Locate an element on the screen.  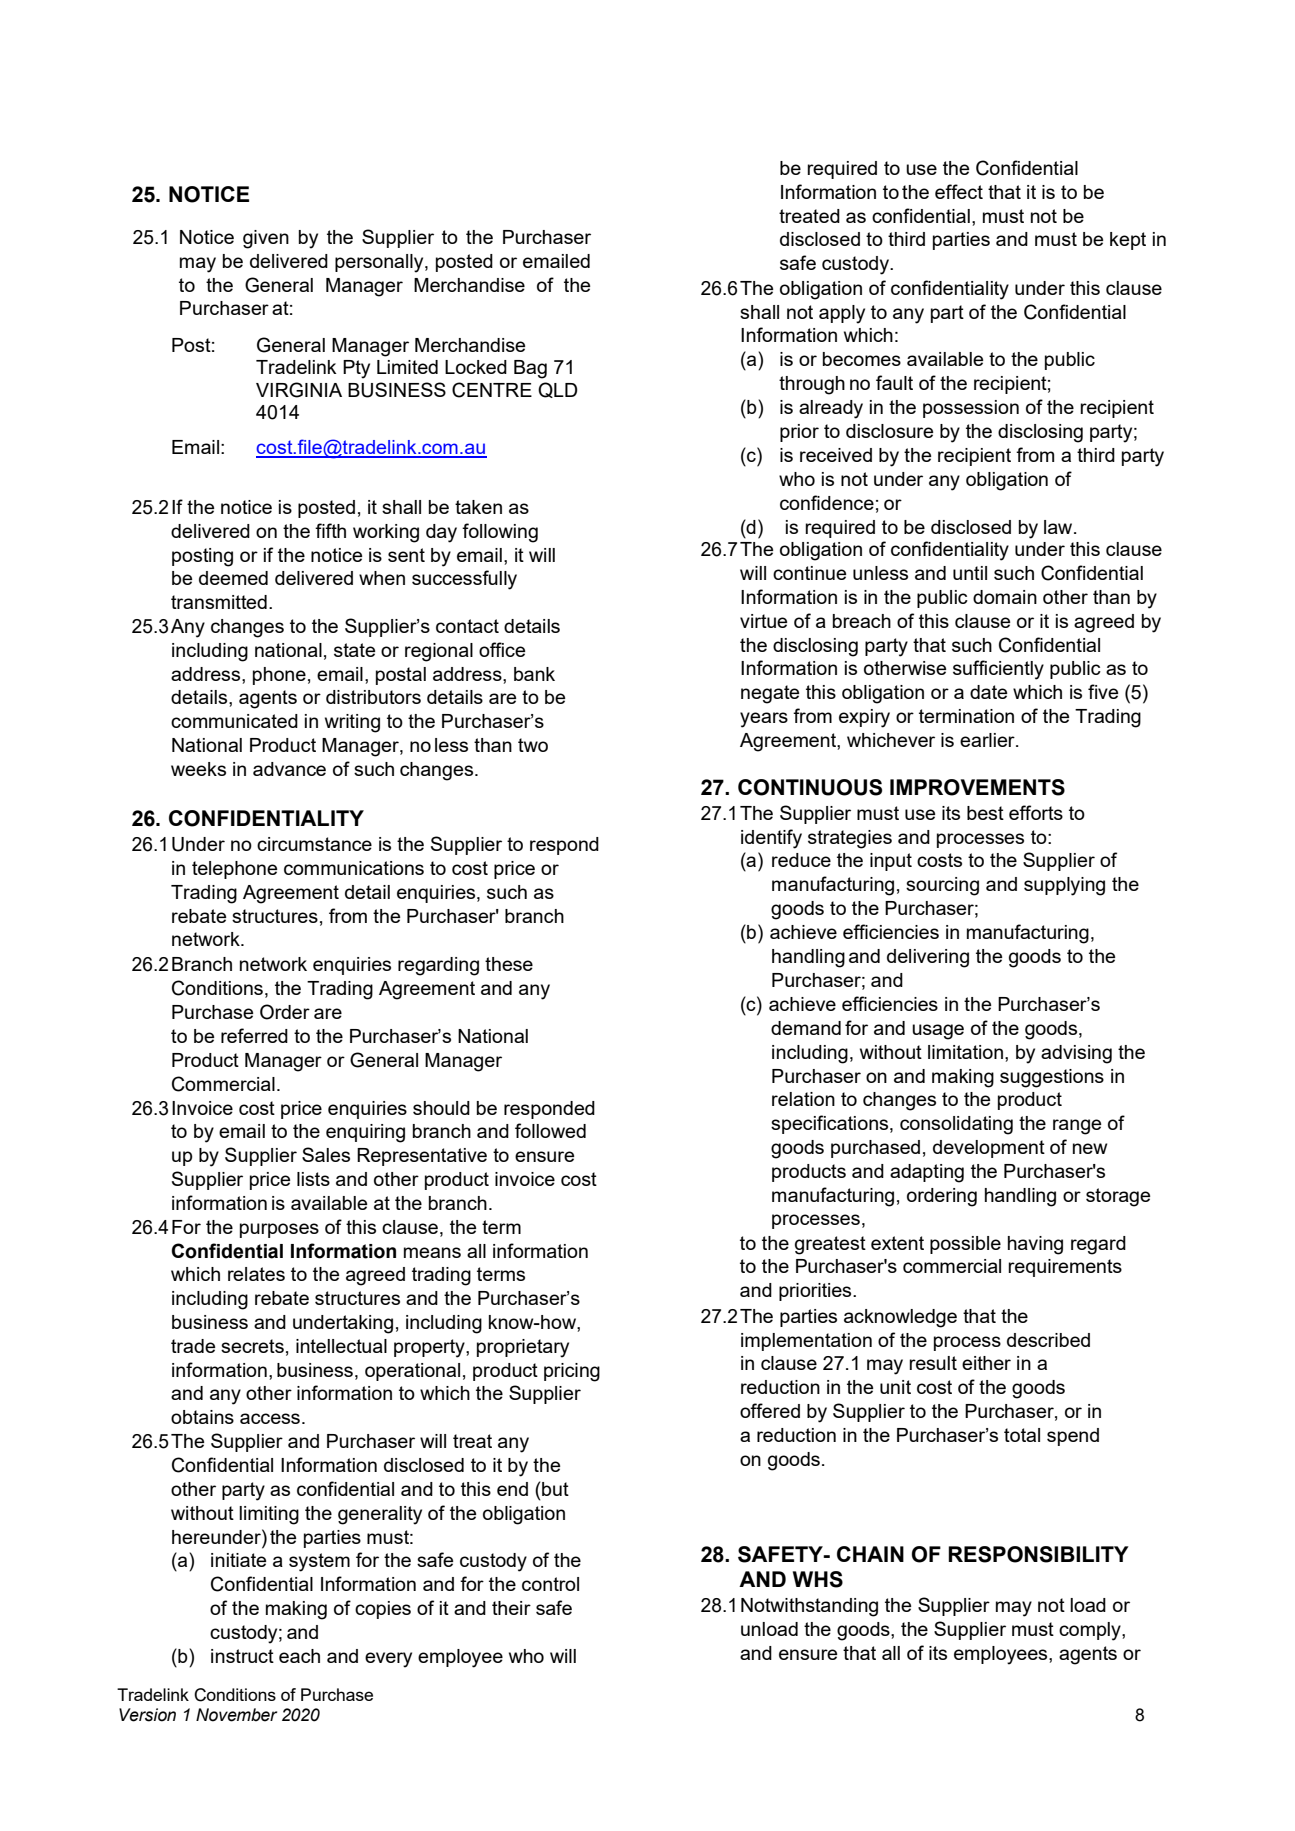
referred is located at coordinates (254, 1035).
